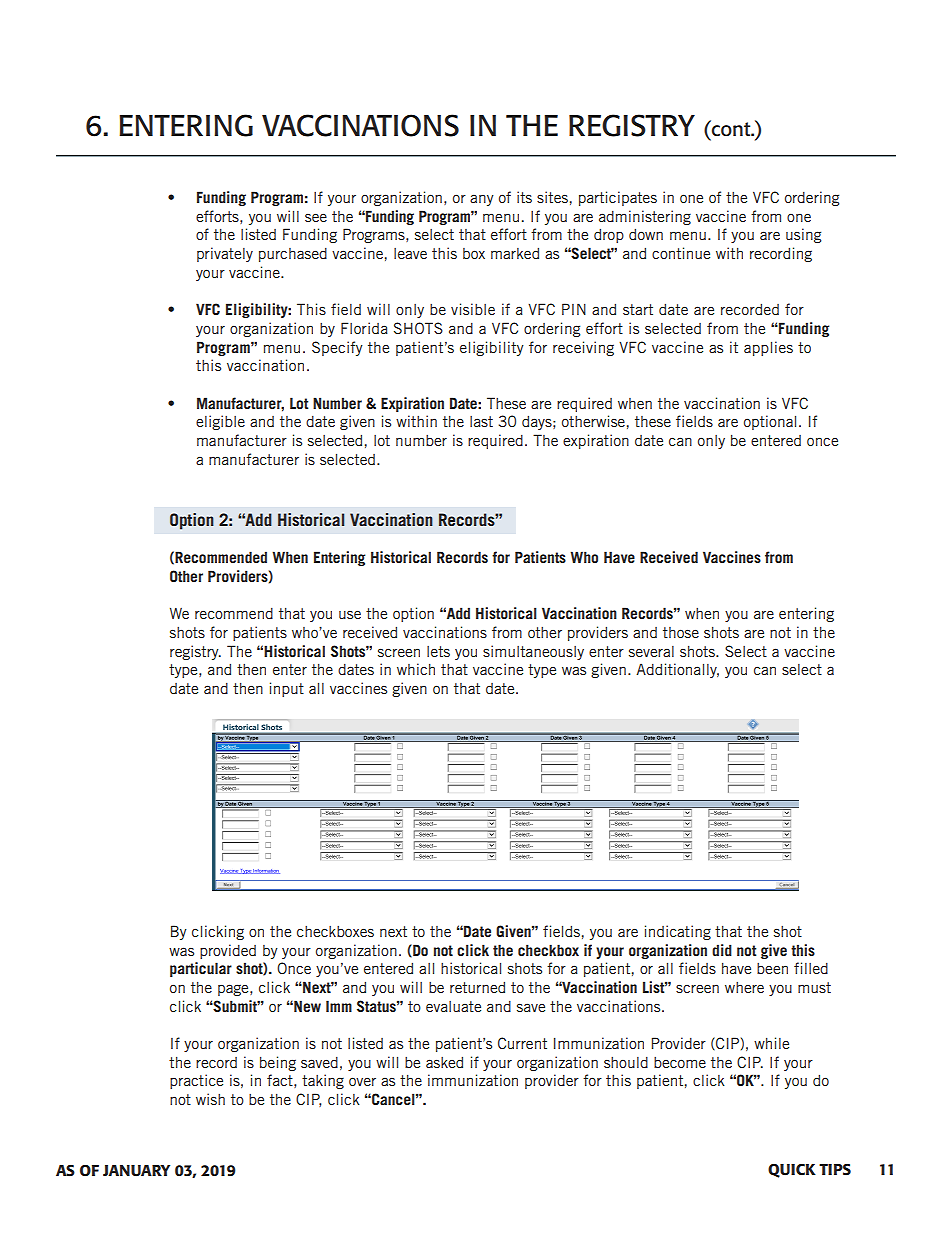  I want to click on asked, so click(444, 1062).
